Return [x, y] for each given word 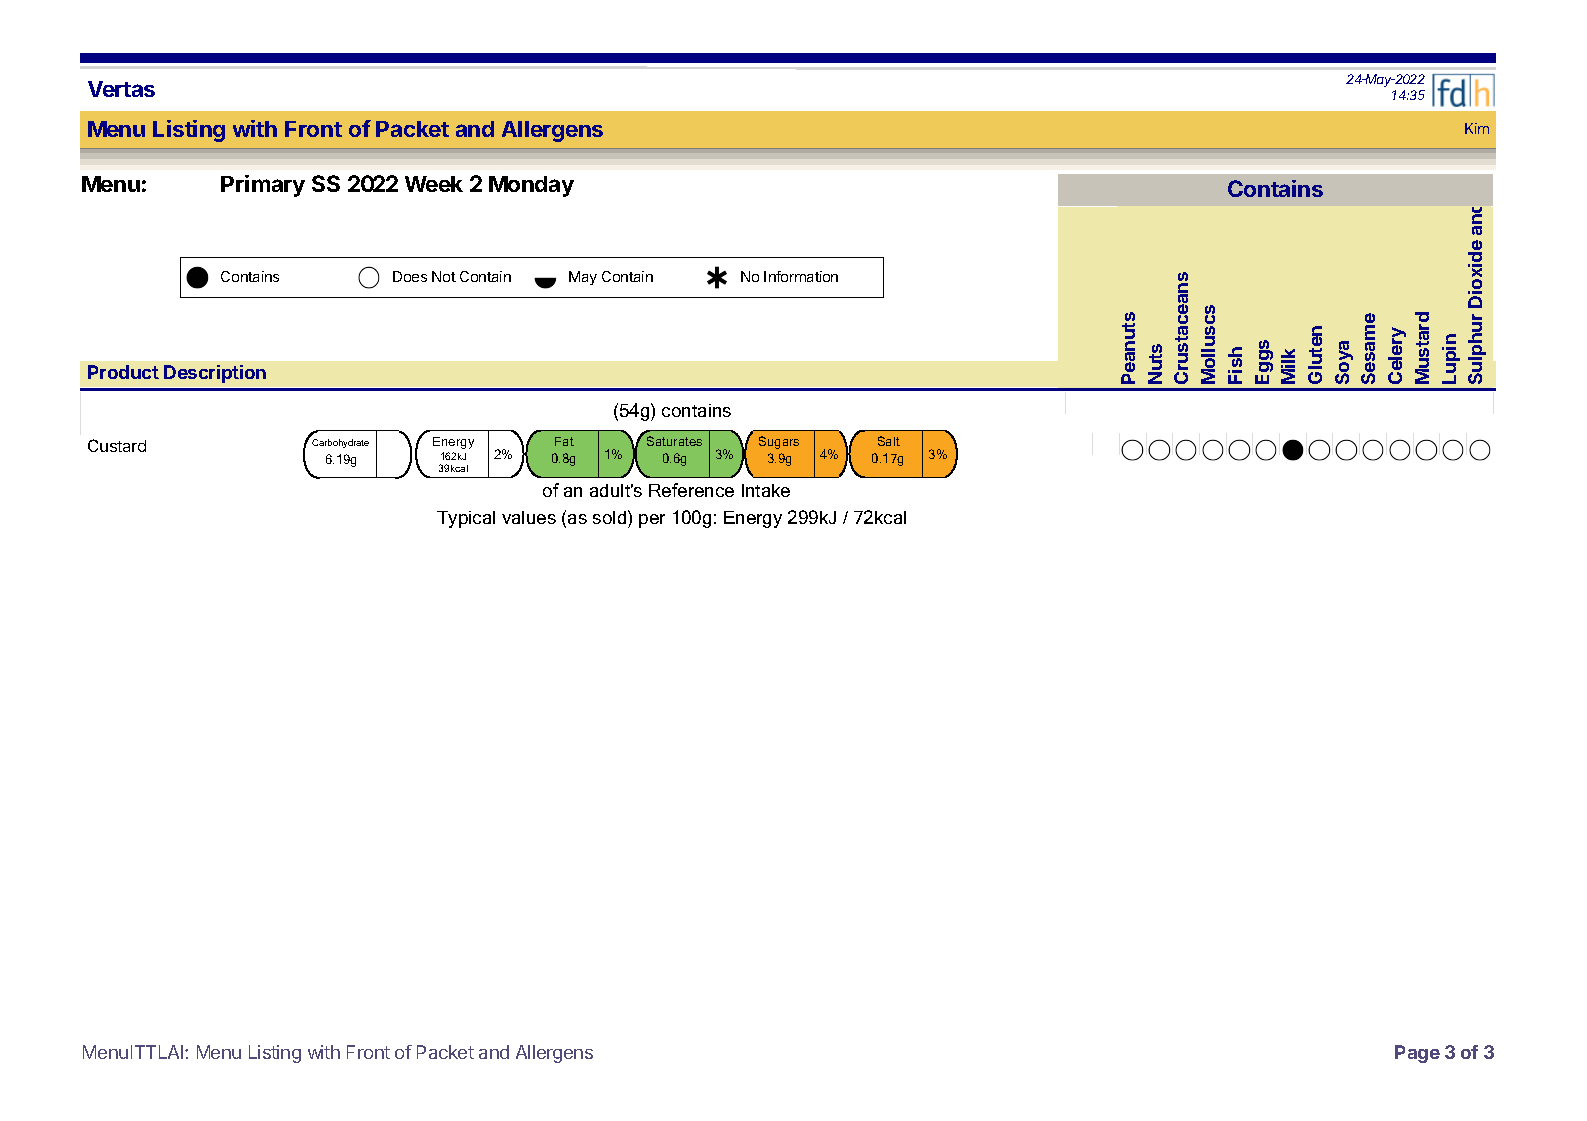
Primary [263, 186]
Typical [466, 519]
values [529, 517]
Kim [1477, 128]
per [652, 521]
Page [1417, 1054]
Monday [531, 186]
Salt [889, 441]
